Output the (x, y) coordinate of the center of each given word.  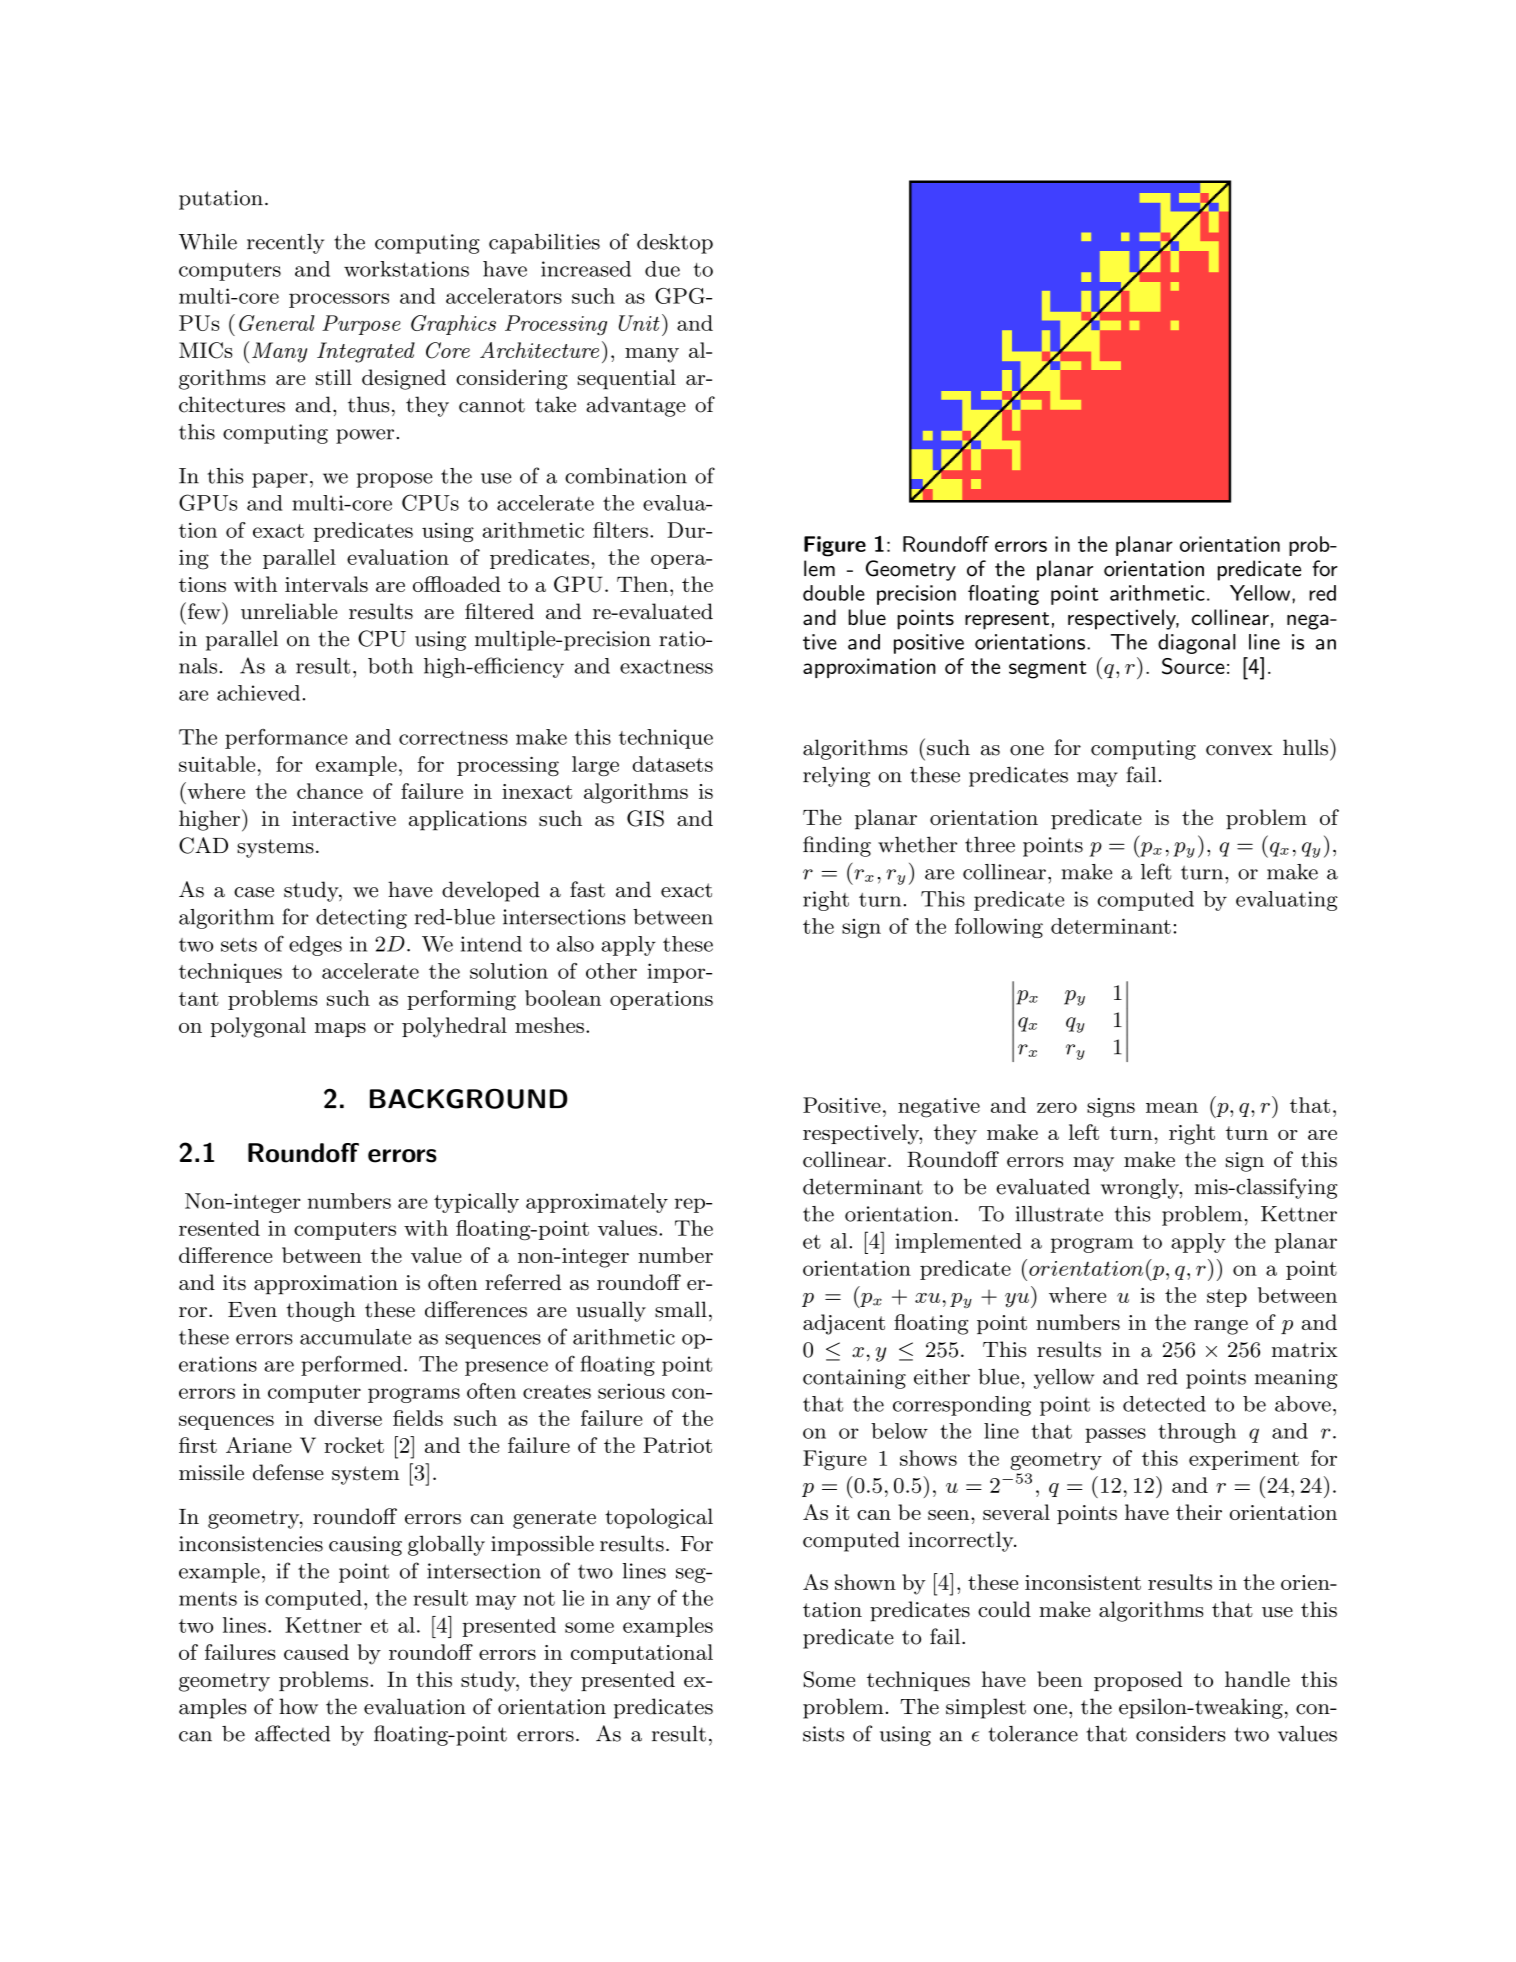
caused (316, 1652)
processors (339, 300)
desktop (675, 244)
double (834, 593)
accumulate (355, 1337)
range (1221, 1327)
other (611, 971)
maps (340, 1030)
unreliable (289, 611)
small (681, 1309)
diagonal (1197, 644)
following (999, 928)
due (662, 269)
